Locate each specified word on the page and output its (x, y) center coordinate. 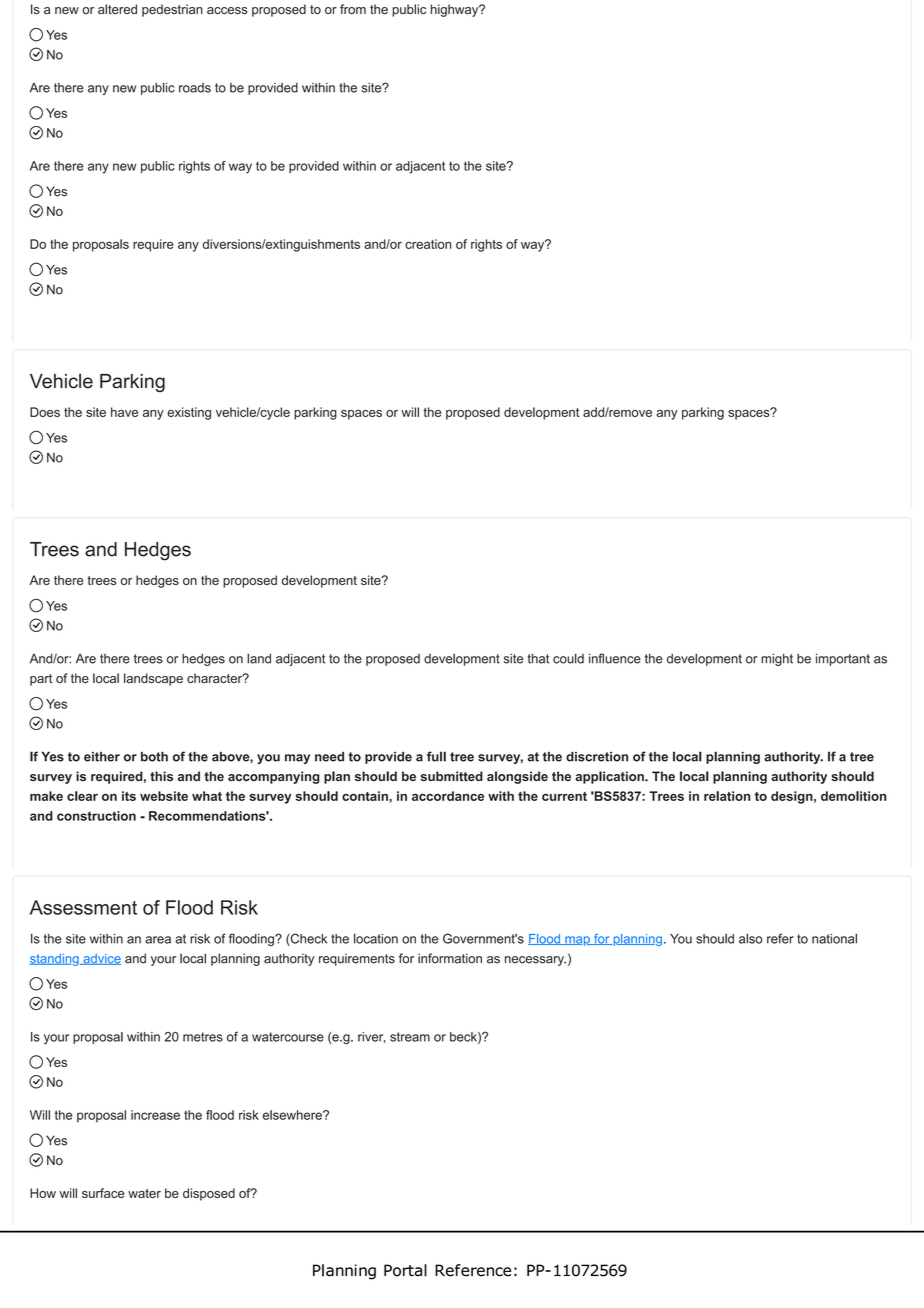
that (538, 659)
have (124, 412)
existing (189, 413)
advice (101, 959)
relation (727, 796)
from (353, 9)
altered (117, 9)
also (750, 938)
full (436, 756)
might (777, 660)
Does (45, 412)
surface (103, 1193)
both (154, 756)
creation (428, 244)
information (450, 958)
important (843, 659)
